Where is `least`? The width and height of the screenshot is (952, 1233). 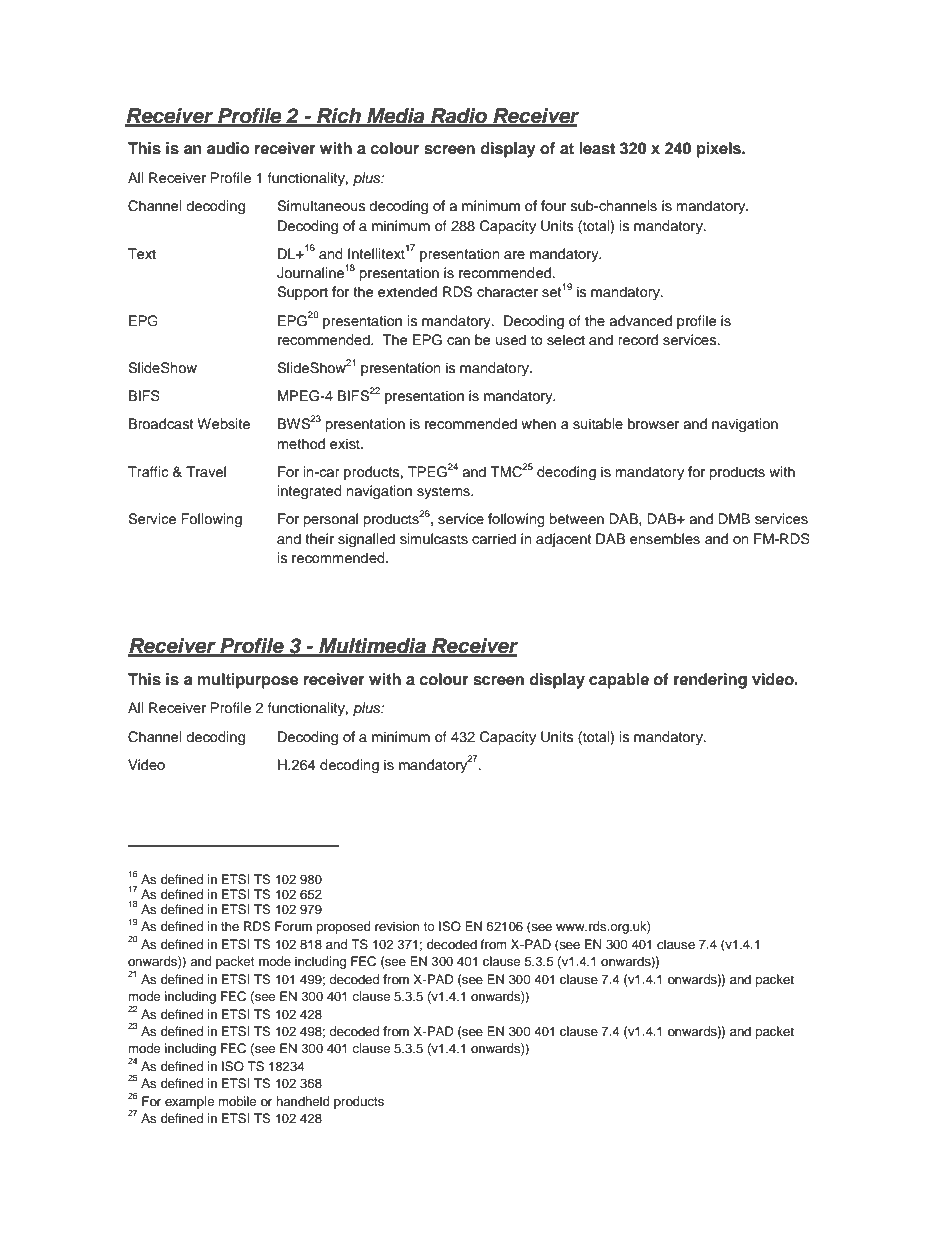 least is located at coordinates (597, 148).
